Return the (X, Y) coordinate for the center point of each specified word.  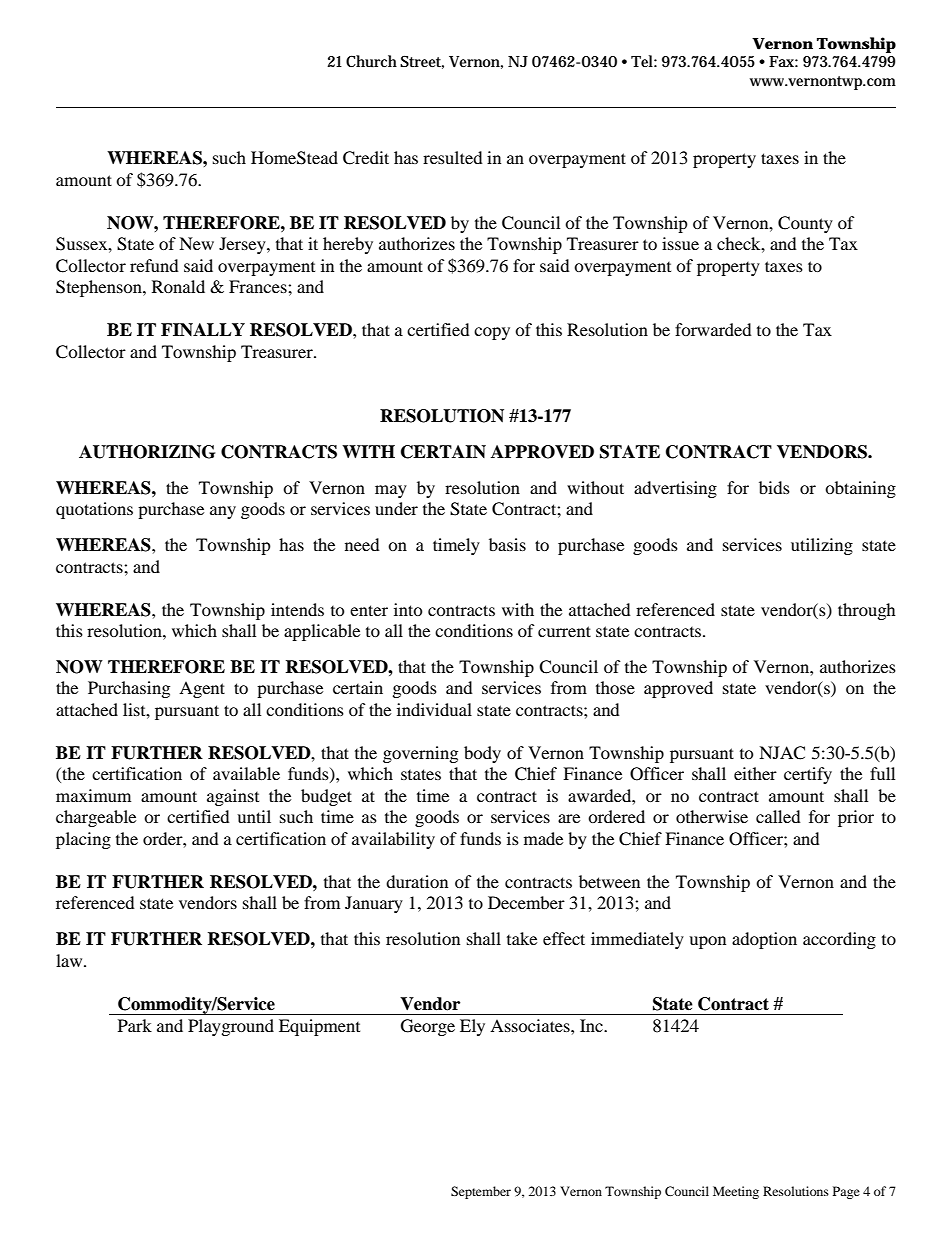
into (408, 609)
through (867, 611)
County (805, 224)
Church (371, 61)
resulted (453, 157)
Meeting (736, 1192)
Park (135, 1025)
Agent (202, 689)
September (481, 1192)
